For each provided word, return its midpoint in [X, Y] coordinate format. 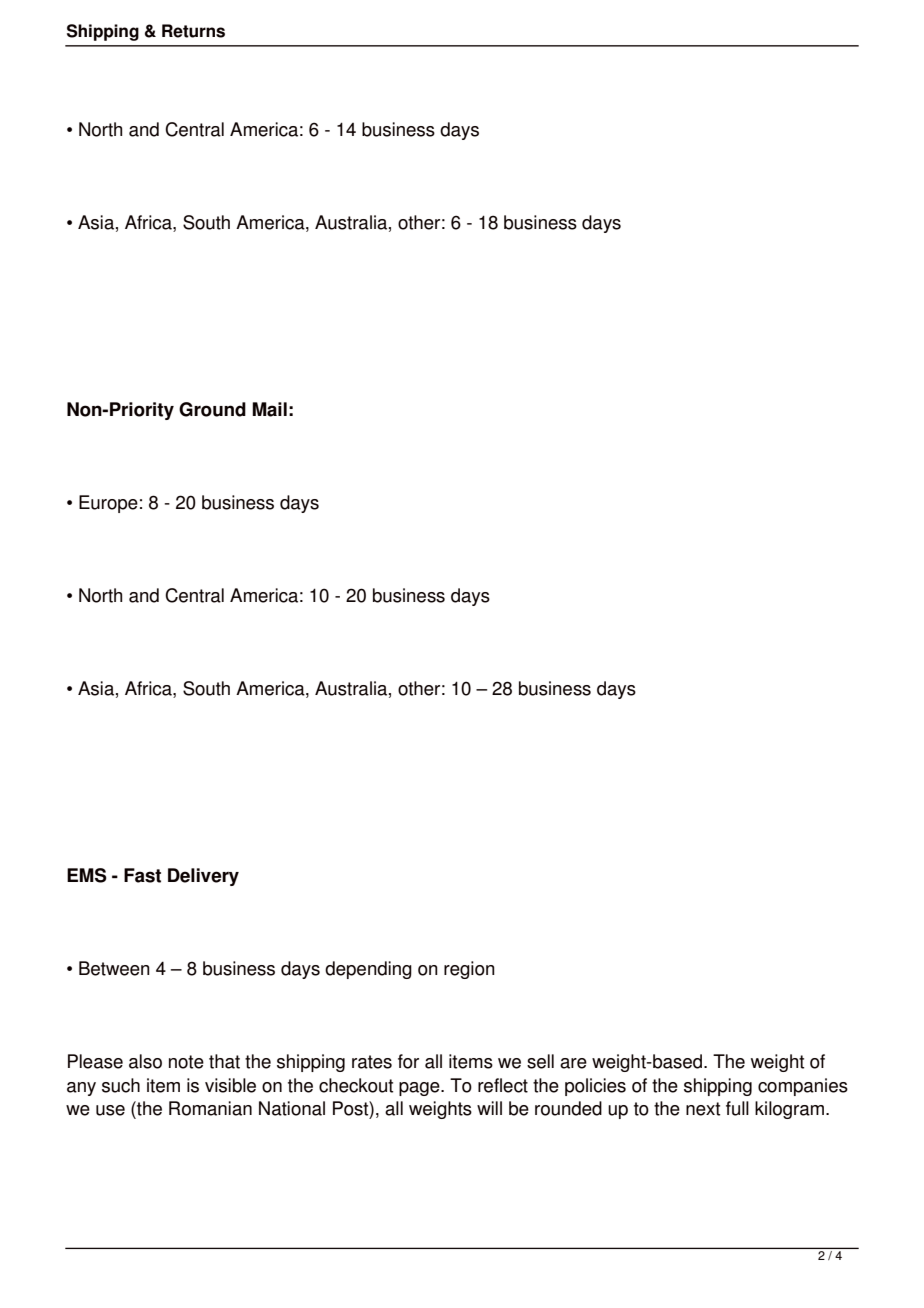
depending [368, 970]
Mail [269, 409]
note [186, 1062]
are [573, 1063]
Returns [193, 31]
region [469, 970]
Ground [212, 409]
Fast [142, 875]
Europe [108, 504]
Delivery [203, 877]
